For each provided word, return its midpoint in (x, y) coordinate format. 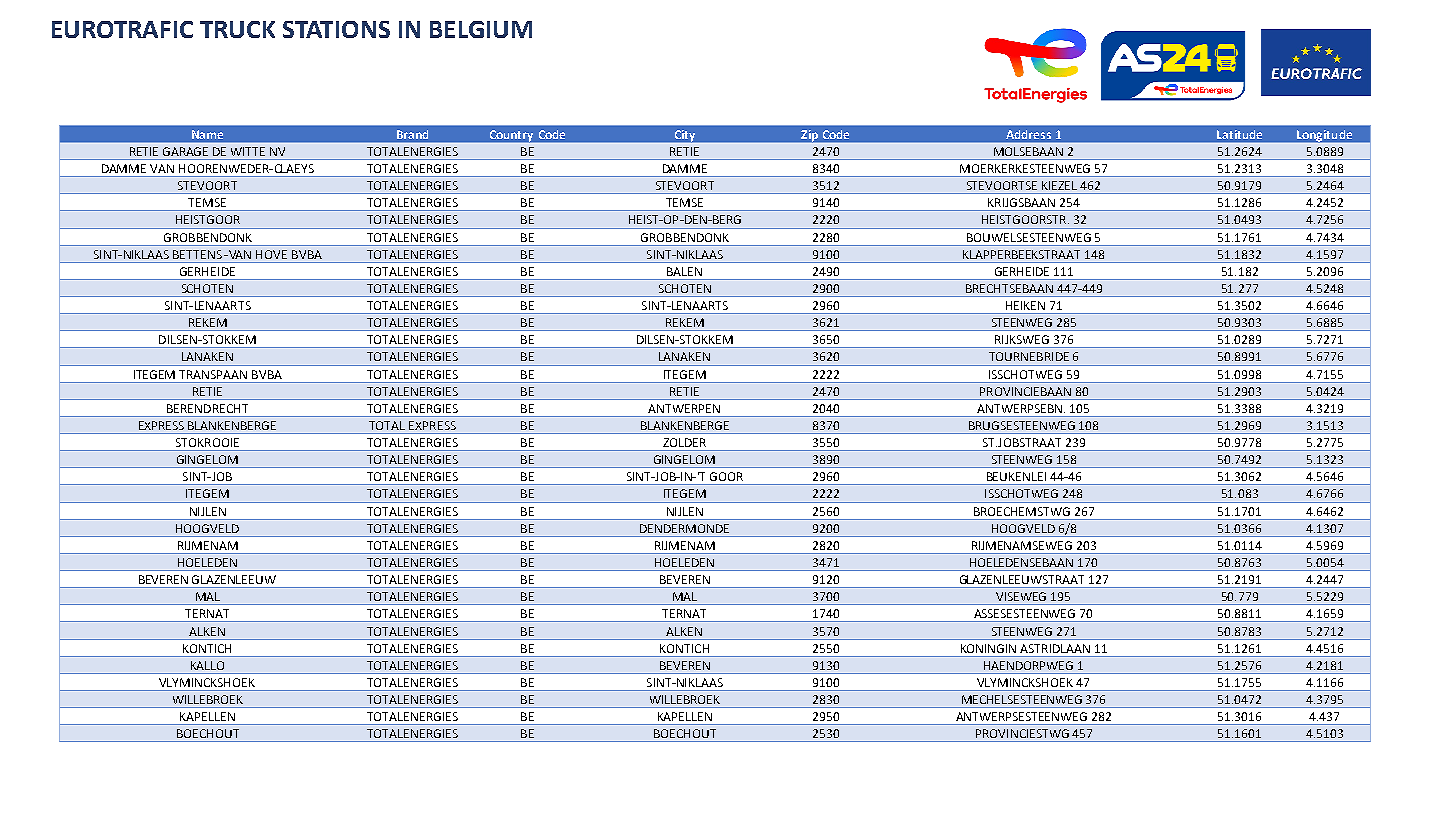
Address (1028, 134)
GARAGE (185, 151)
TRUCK (237, 29)
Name (207, 134)
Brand (412, 134)
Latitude (1239, 134)
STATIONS (336, 29)
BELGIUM (481, 29)
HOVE (271, 254)
